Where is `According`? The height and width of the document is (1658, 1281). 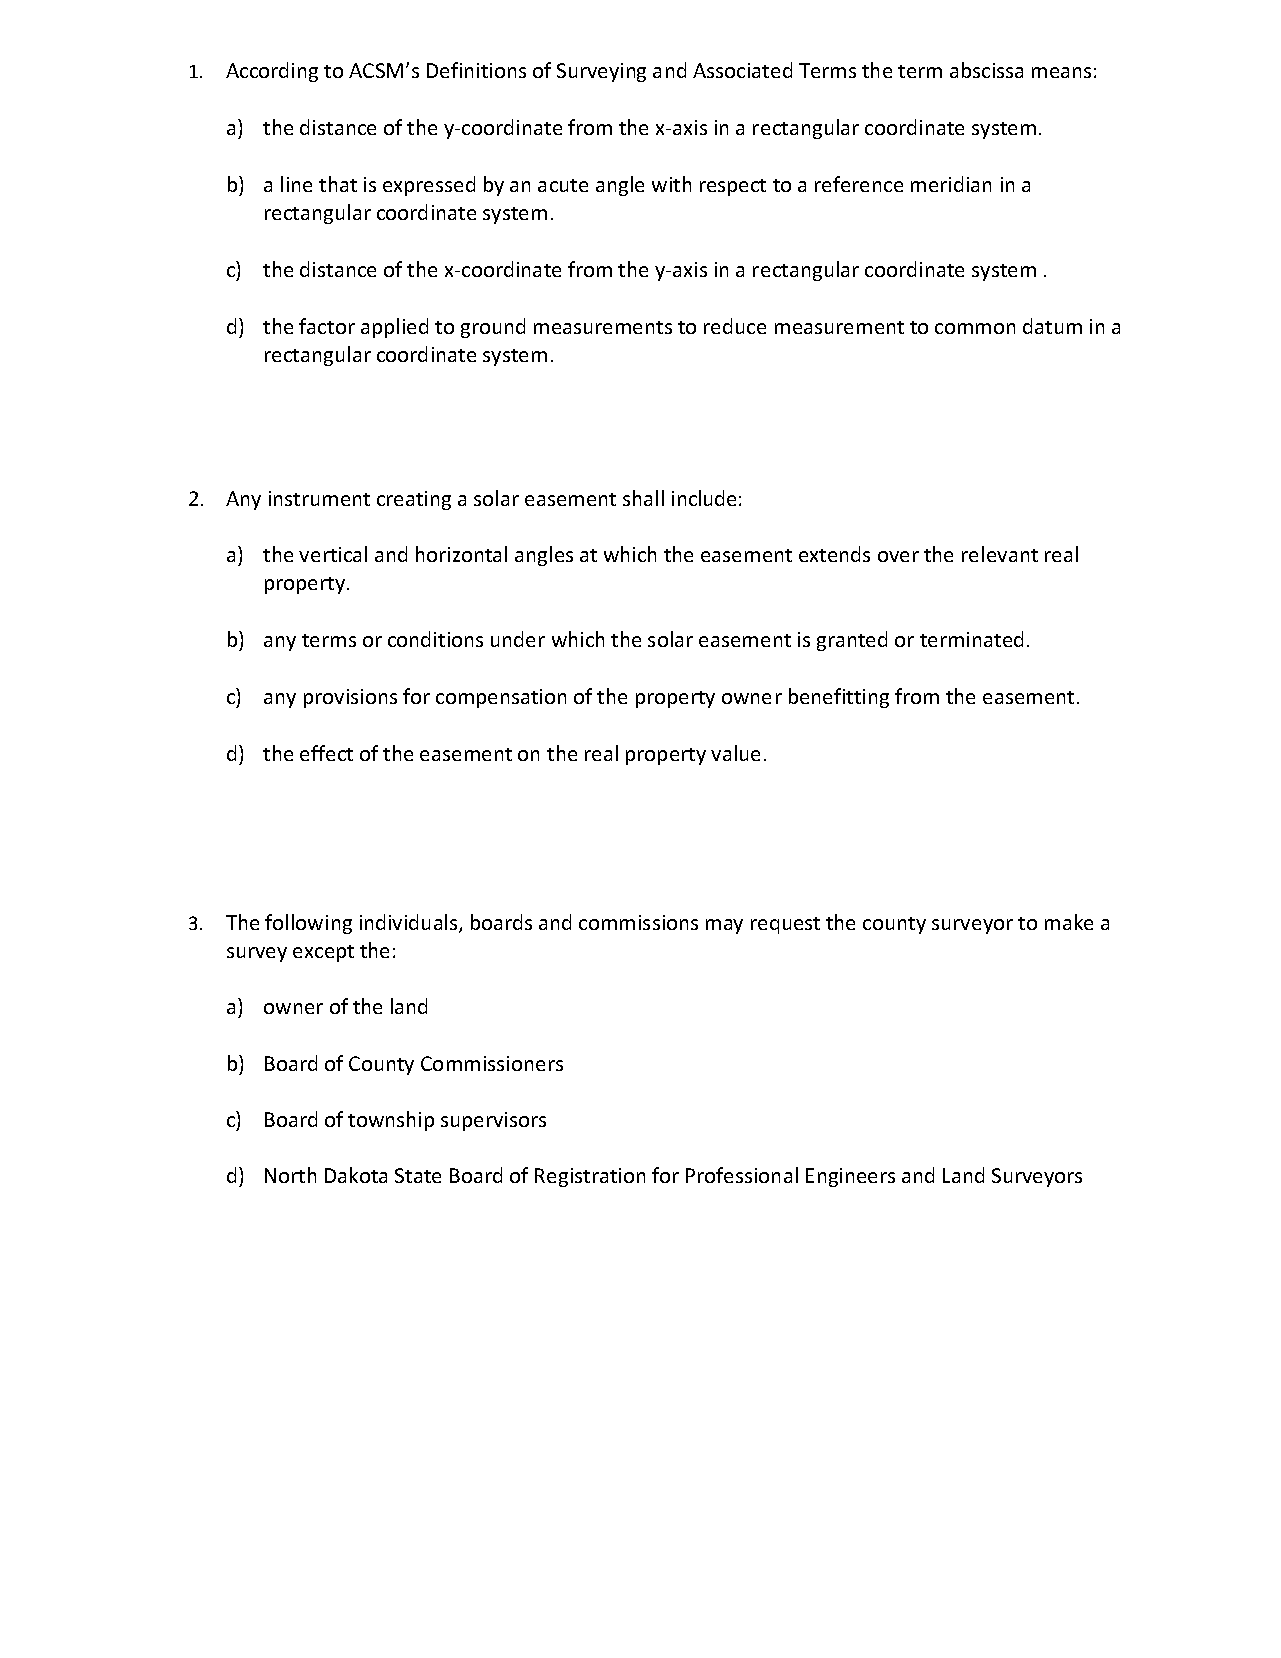
According is located at coordinates (272, 72).
